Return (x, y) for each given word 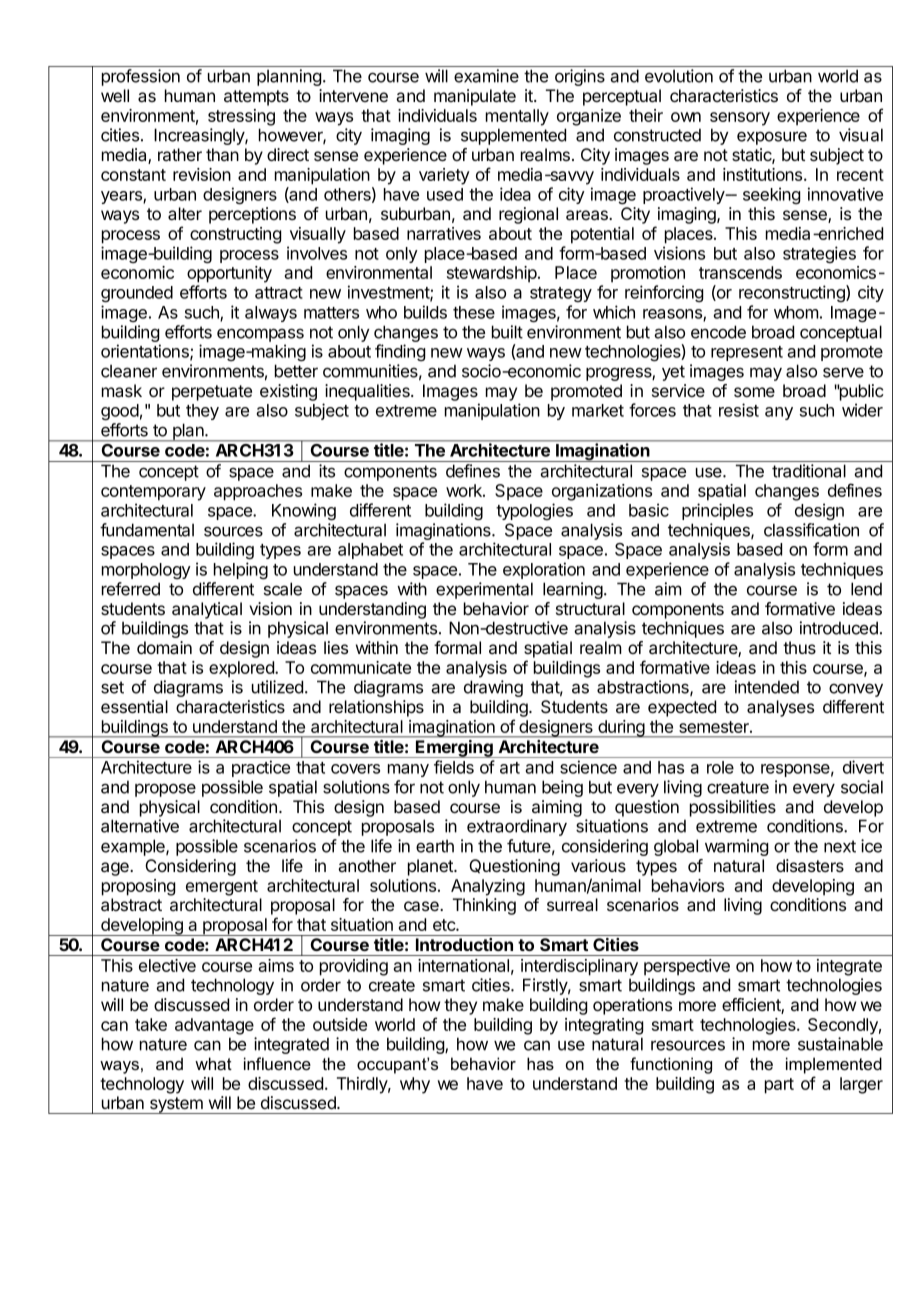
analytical (207, 610)
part (779, 1086)
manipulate (475, 97)
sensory (740, 119)
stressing (241, 117)
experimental (484, 590)
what (213, 1063)
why (415, 1085)
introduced (839, 628)
